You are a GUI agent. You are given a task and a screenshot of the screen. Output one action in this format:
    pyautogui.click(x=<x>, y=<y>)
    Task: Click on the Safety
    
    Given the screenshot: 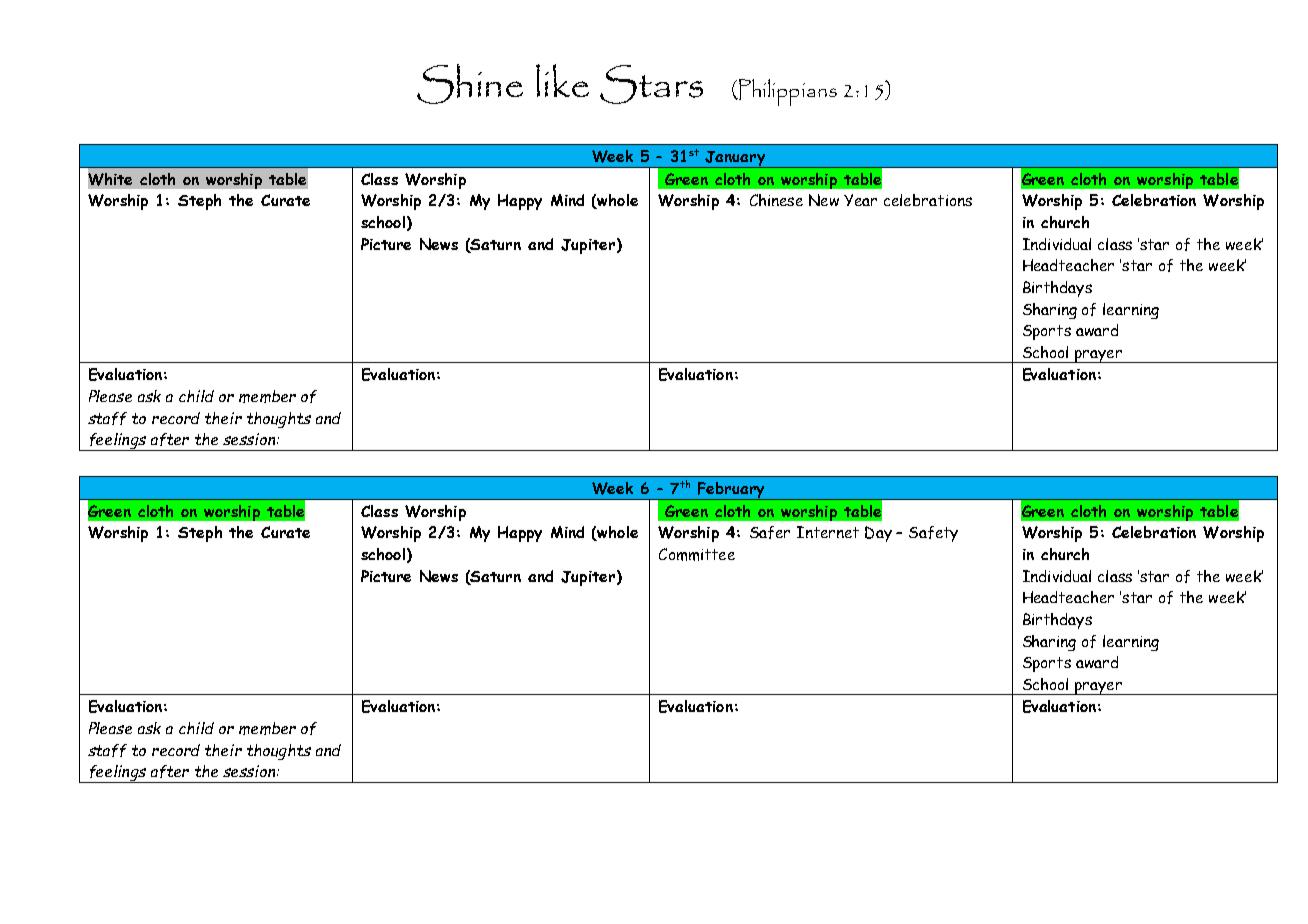 What is the action you would take?
    pyautogui.click(x=933, y=534)
